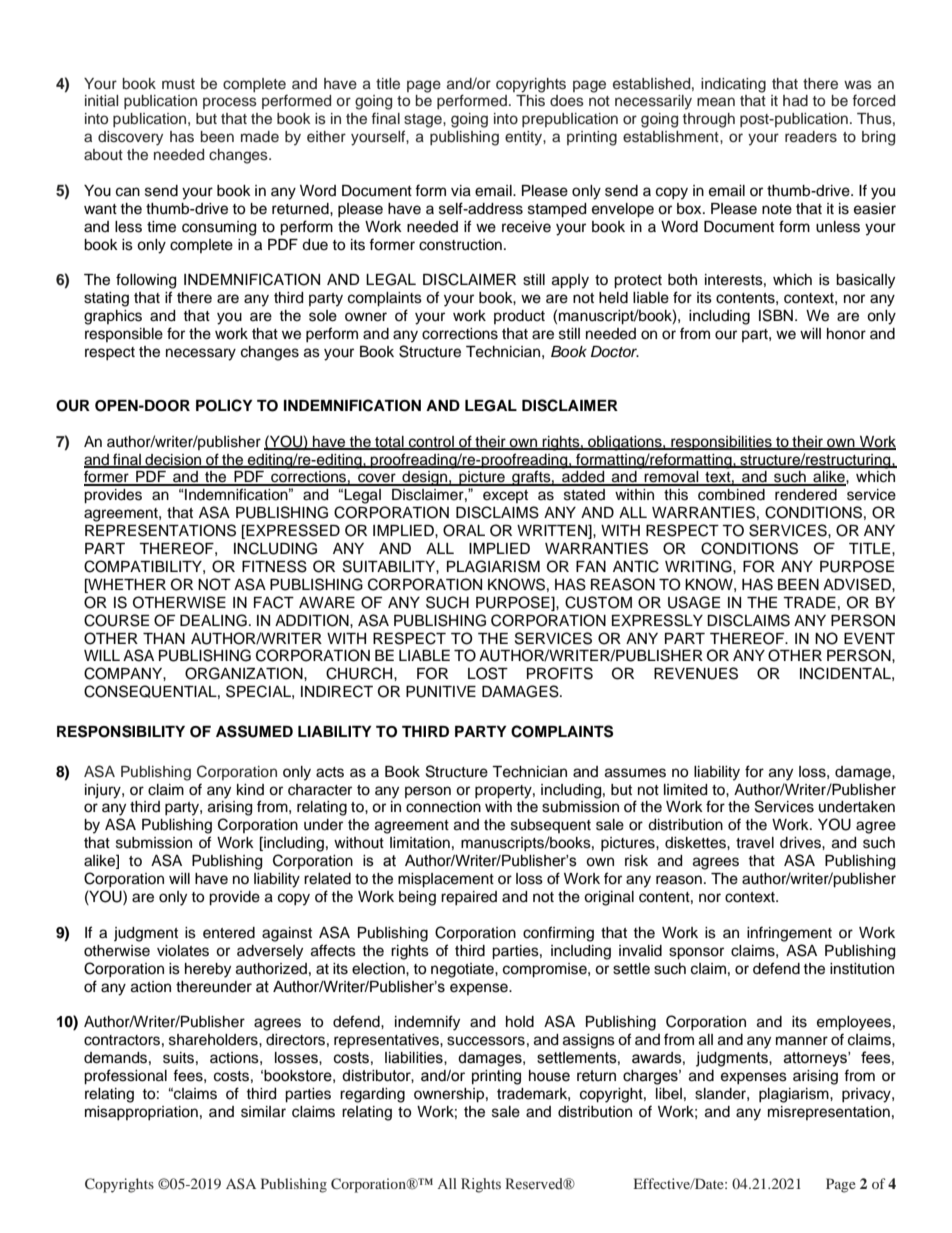 The image size is (952, 1233). What do you see at coordinates (250, 789) in the screenshot?
I see `kind` at bounding box center [250, 789].
